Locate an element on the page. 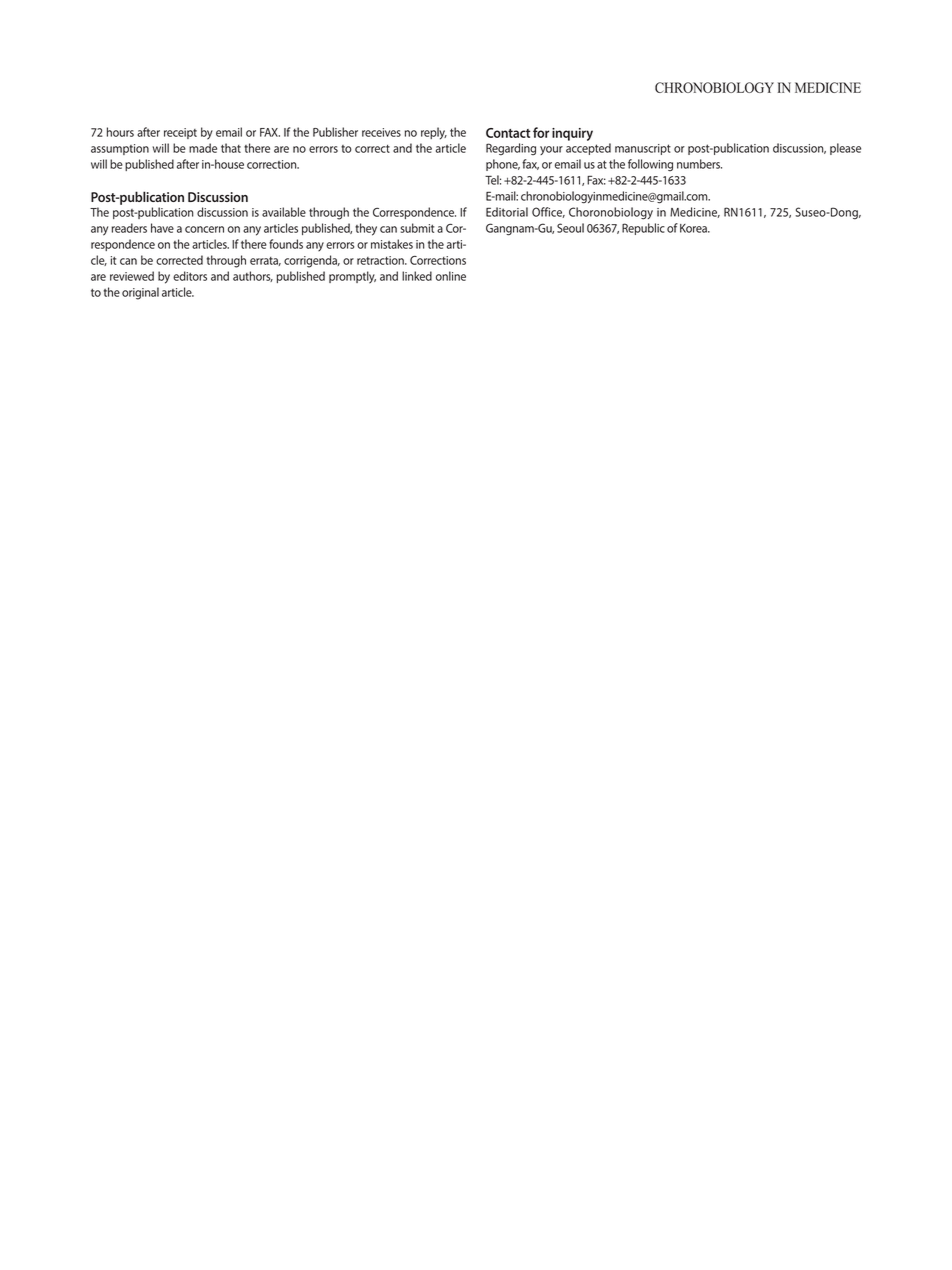 The height and width of the document is (1270, 952). linked is located at coordinates (417, 276).
